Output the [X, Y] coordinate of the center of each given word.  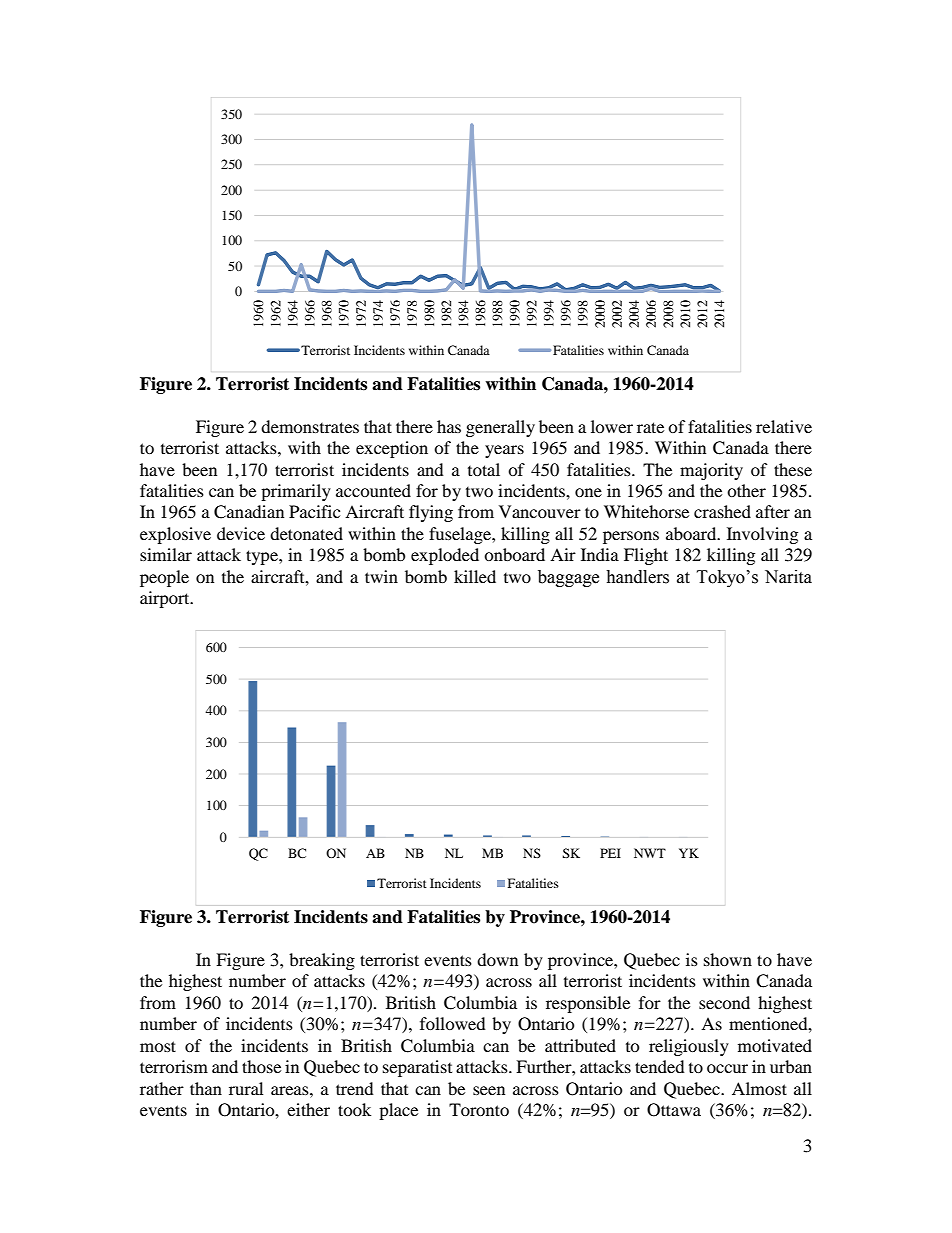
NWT [650, 853]
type [263, 557]
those [261, 1066]
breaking [322, 961]
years [504, 451]
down [497, 959]
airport [166, 599]
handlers [637, 577]
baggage [568, 578]
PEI [610, 853]
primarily [296, 492]
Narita [788, 577]
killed [475, 576]
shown [728, 959]
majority [711, 471]
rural [246, 1088]
